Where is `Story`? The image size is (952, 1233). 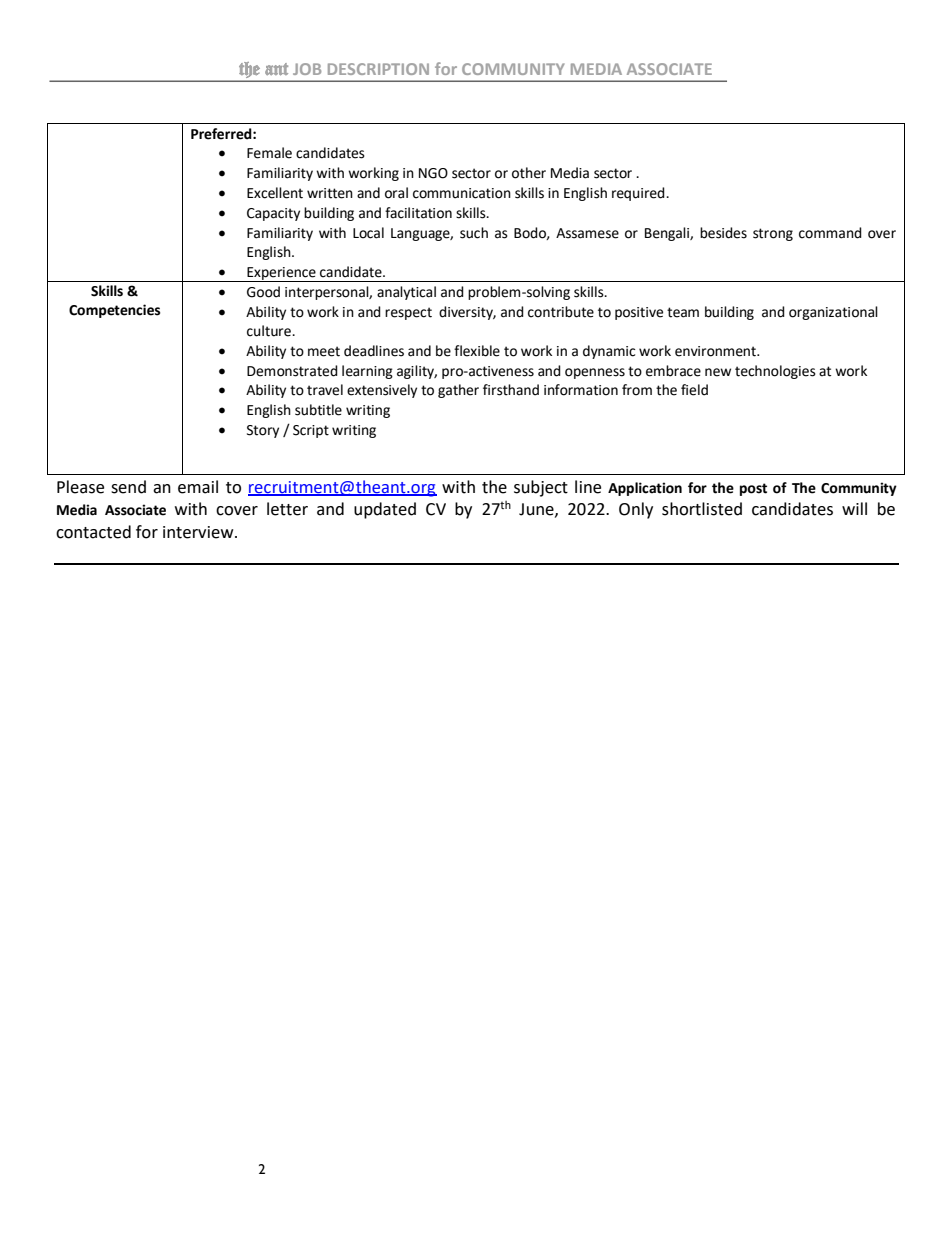 Story is located at coordinates (263, 431).
